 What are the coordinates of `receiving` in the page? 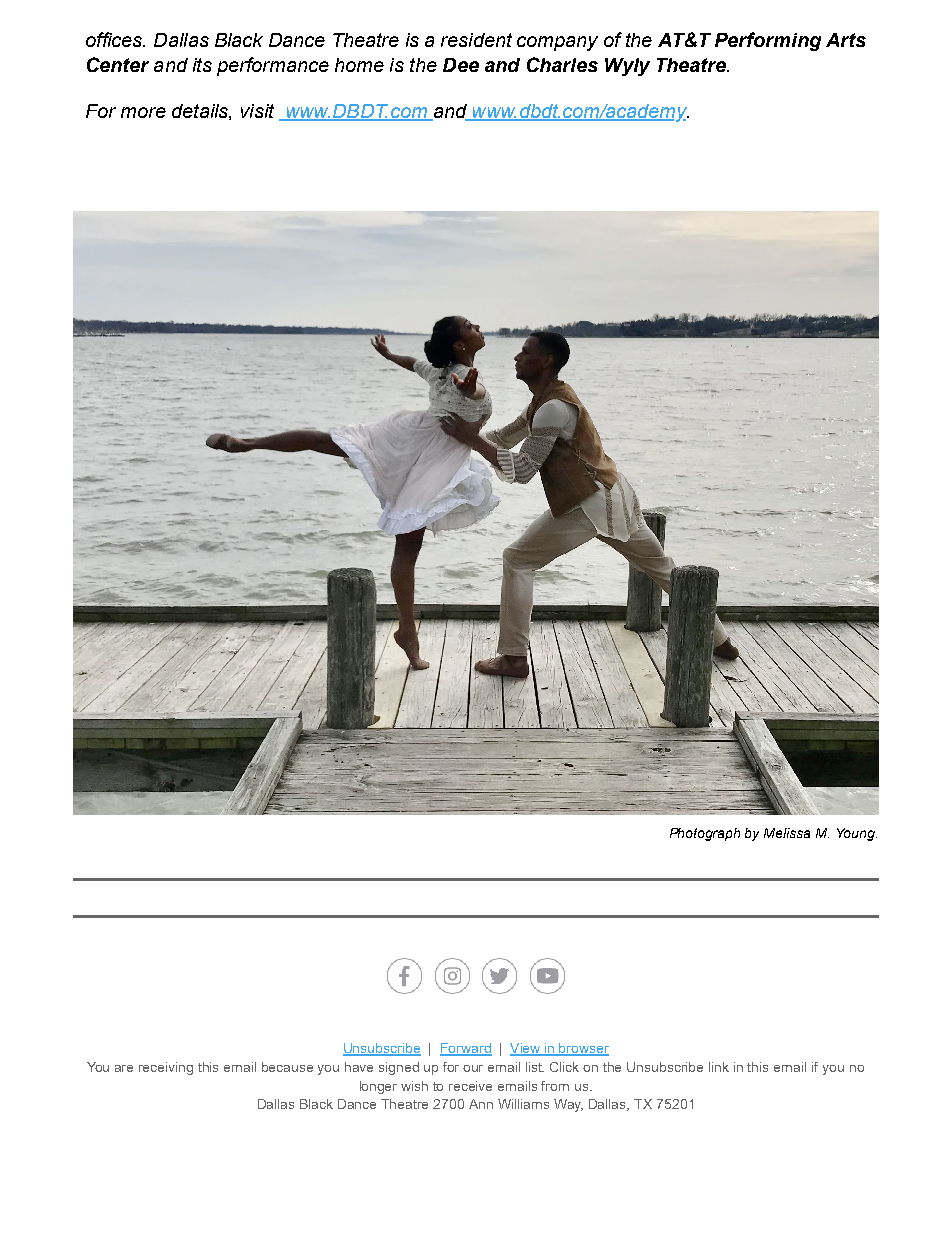 It's located at (166, 1068).
